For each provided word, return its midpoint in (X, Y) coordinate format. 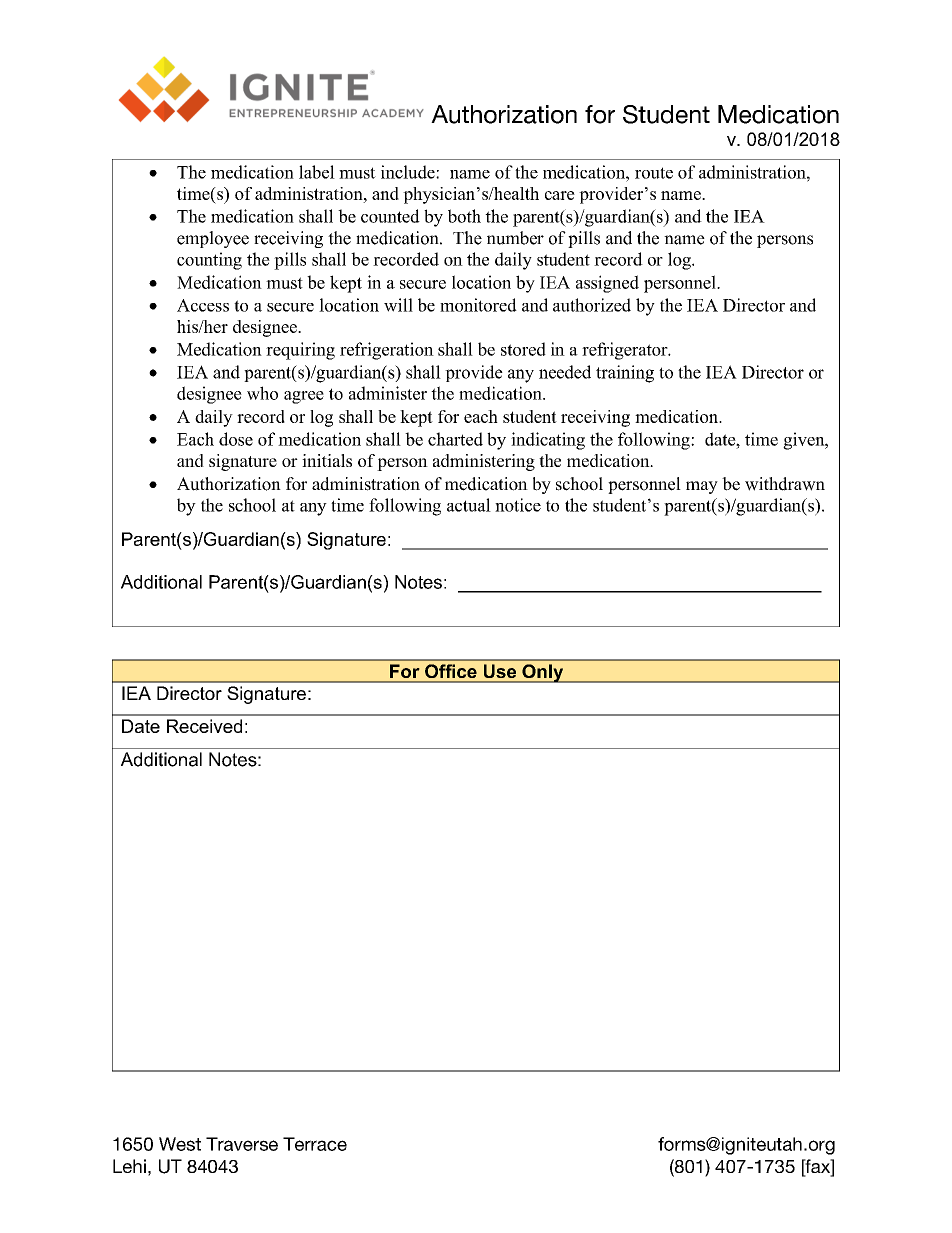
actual (469, 505)
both (464, 216)
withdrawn (785, 484)
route (654, 173)
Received (204, 726)
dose (236, 439)
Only (543, 673)
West (180, 1144)
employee (213, 239)
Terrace (315, 1144)
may (702, 487)
